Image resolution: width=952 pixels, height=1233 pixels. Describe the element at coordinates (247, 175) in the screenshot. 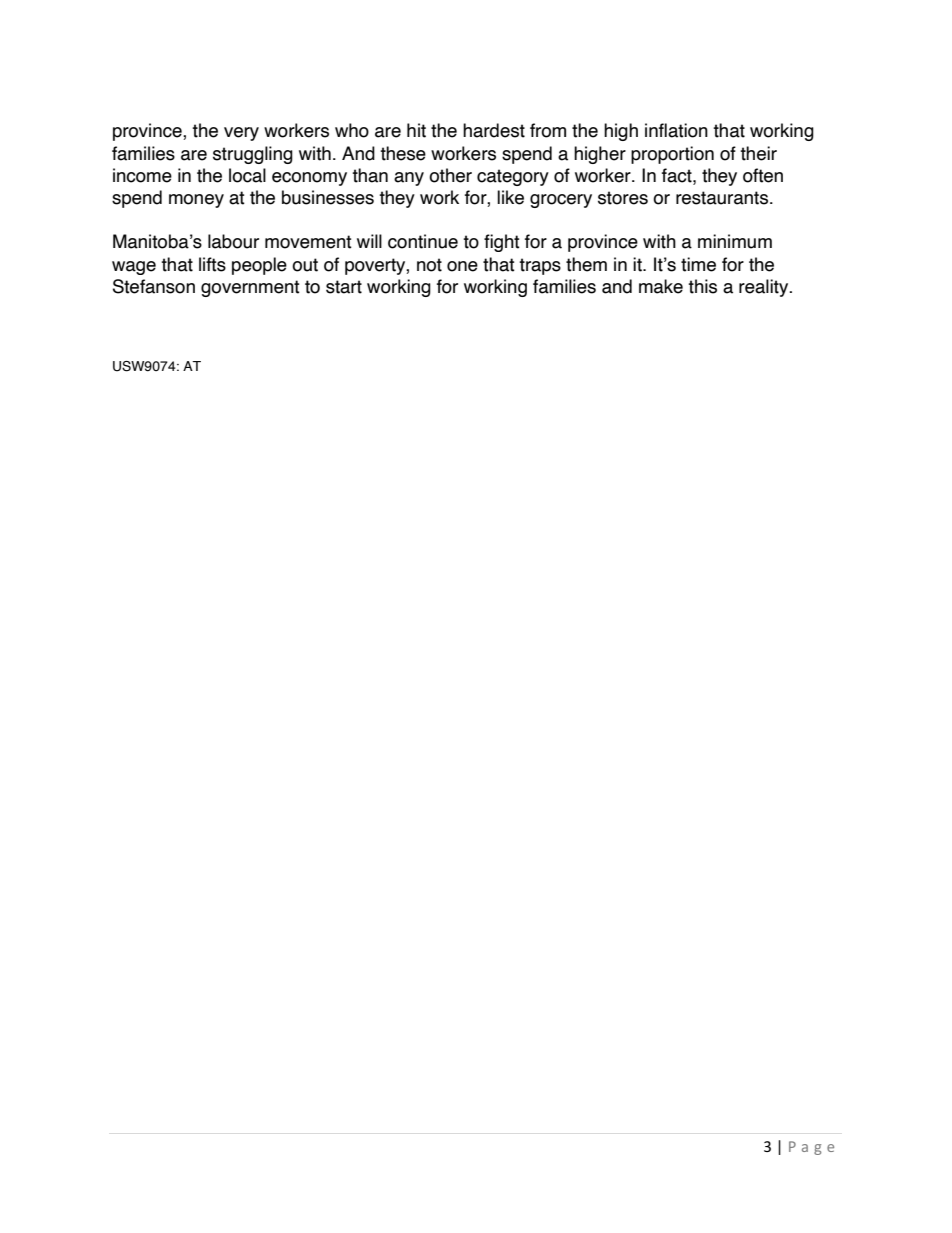

I see `local` at that location.
